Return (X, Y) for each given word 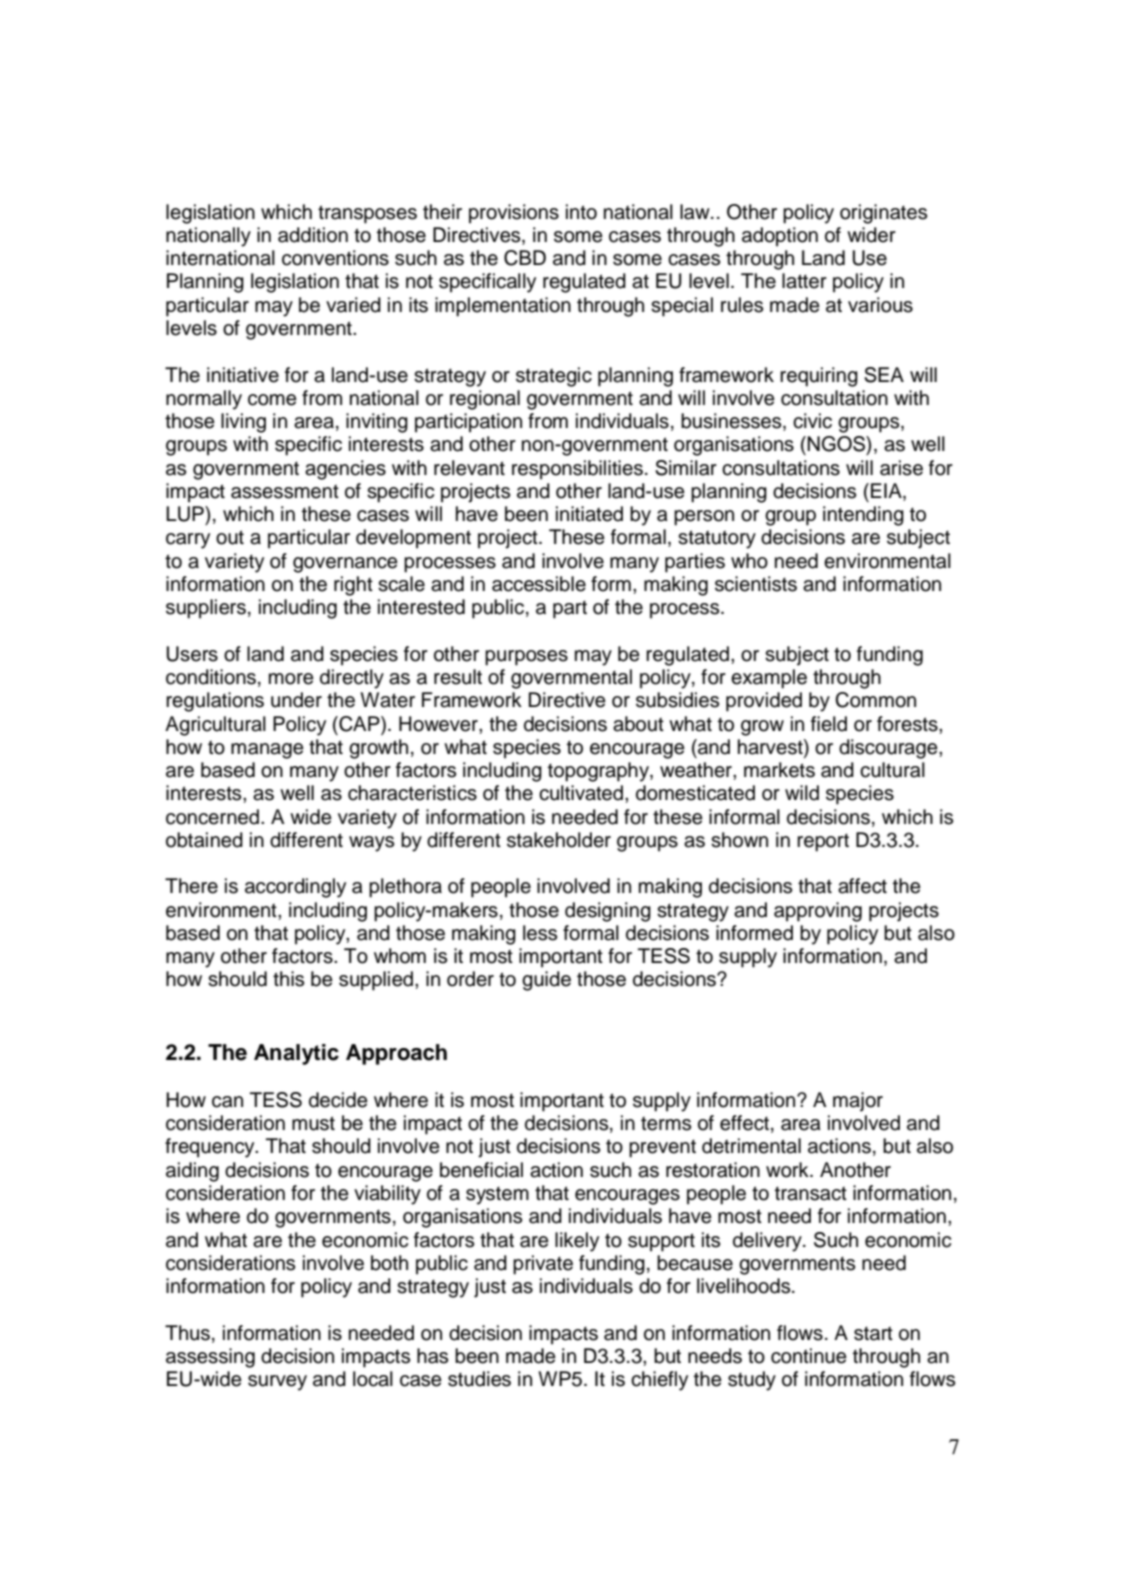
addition (313, 235)
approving (818, 912)
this (288, 979)
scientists (756, 584)
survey (277, 1383)
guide (546, 981)
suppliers (206, 609)
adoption (780, 237)
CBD (525, 258)
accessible (539, 584)
